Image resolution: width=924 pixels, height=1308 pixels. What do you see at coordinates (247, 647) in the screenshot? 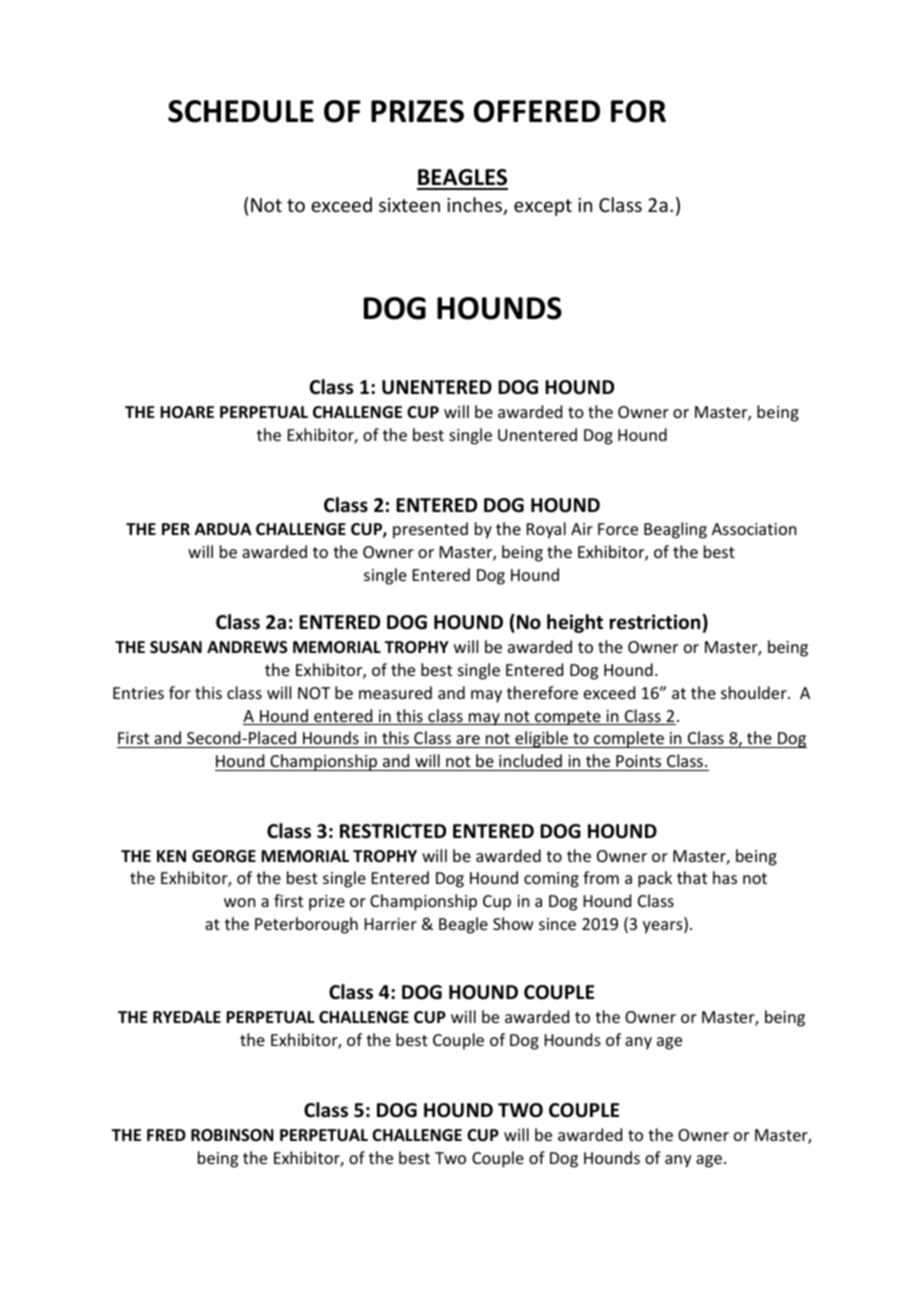
I see `ANDREWS` at bounding box center [247, 647].
